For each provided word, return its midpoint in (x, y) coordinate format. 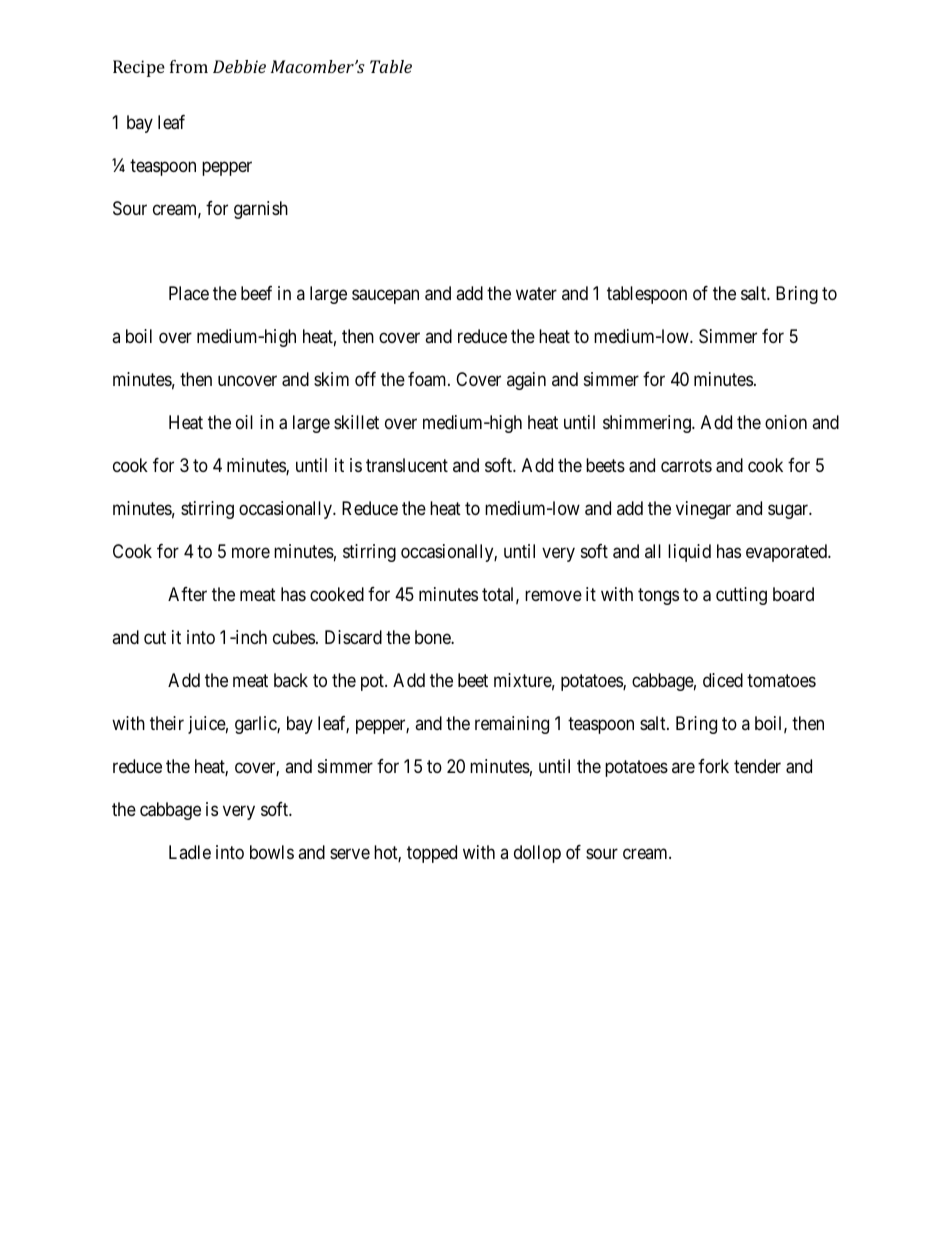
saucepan (385, 297)
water (536, 294)
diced (723, 680)
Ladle (190, 852)
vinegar (703, 510)
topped (432, 854)
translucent (407, 465)
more (251, 553)
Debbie (239, 66)
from (189, 66)
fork (713, 766)
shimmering (648, 424)
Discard (353, 637)
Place (189, 293)
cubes (294, 637)
